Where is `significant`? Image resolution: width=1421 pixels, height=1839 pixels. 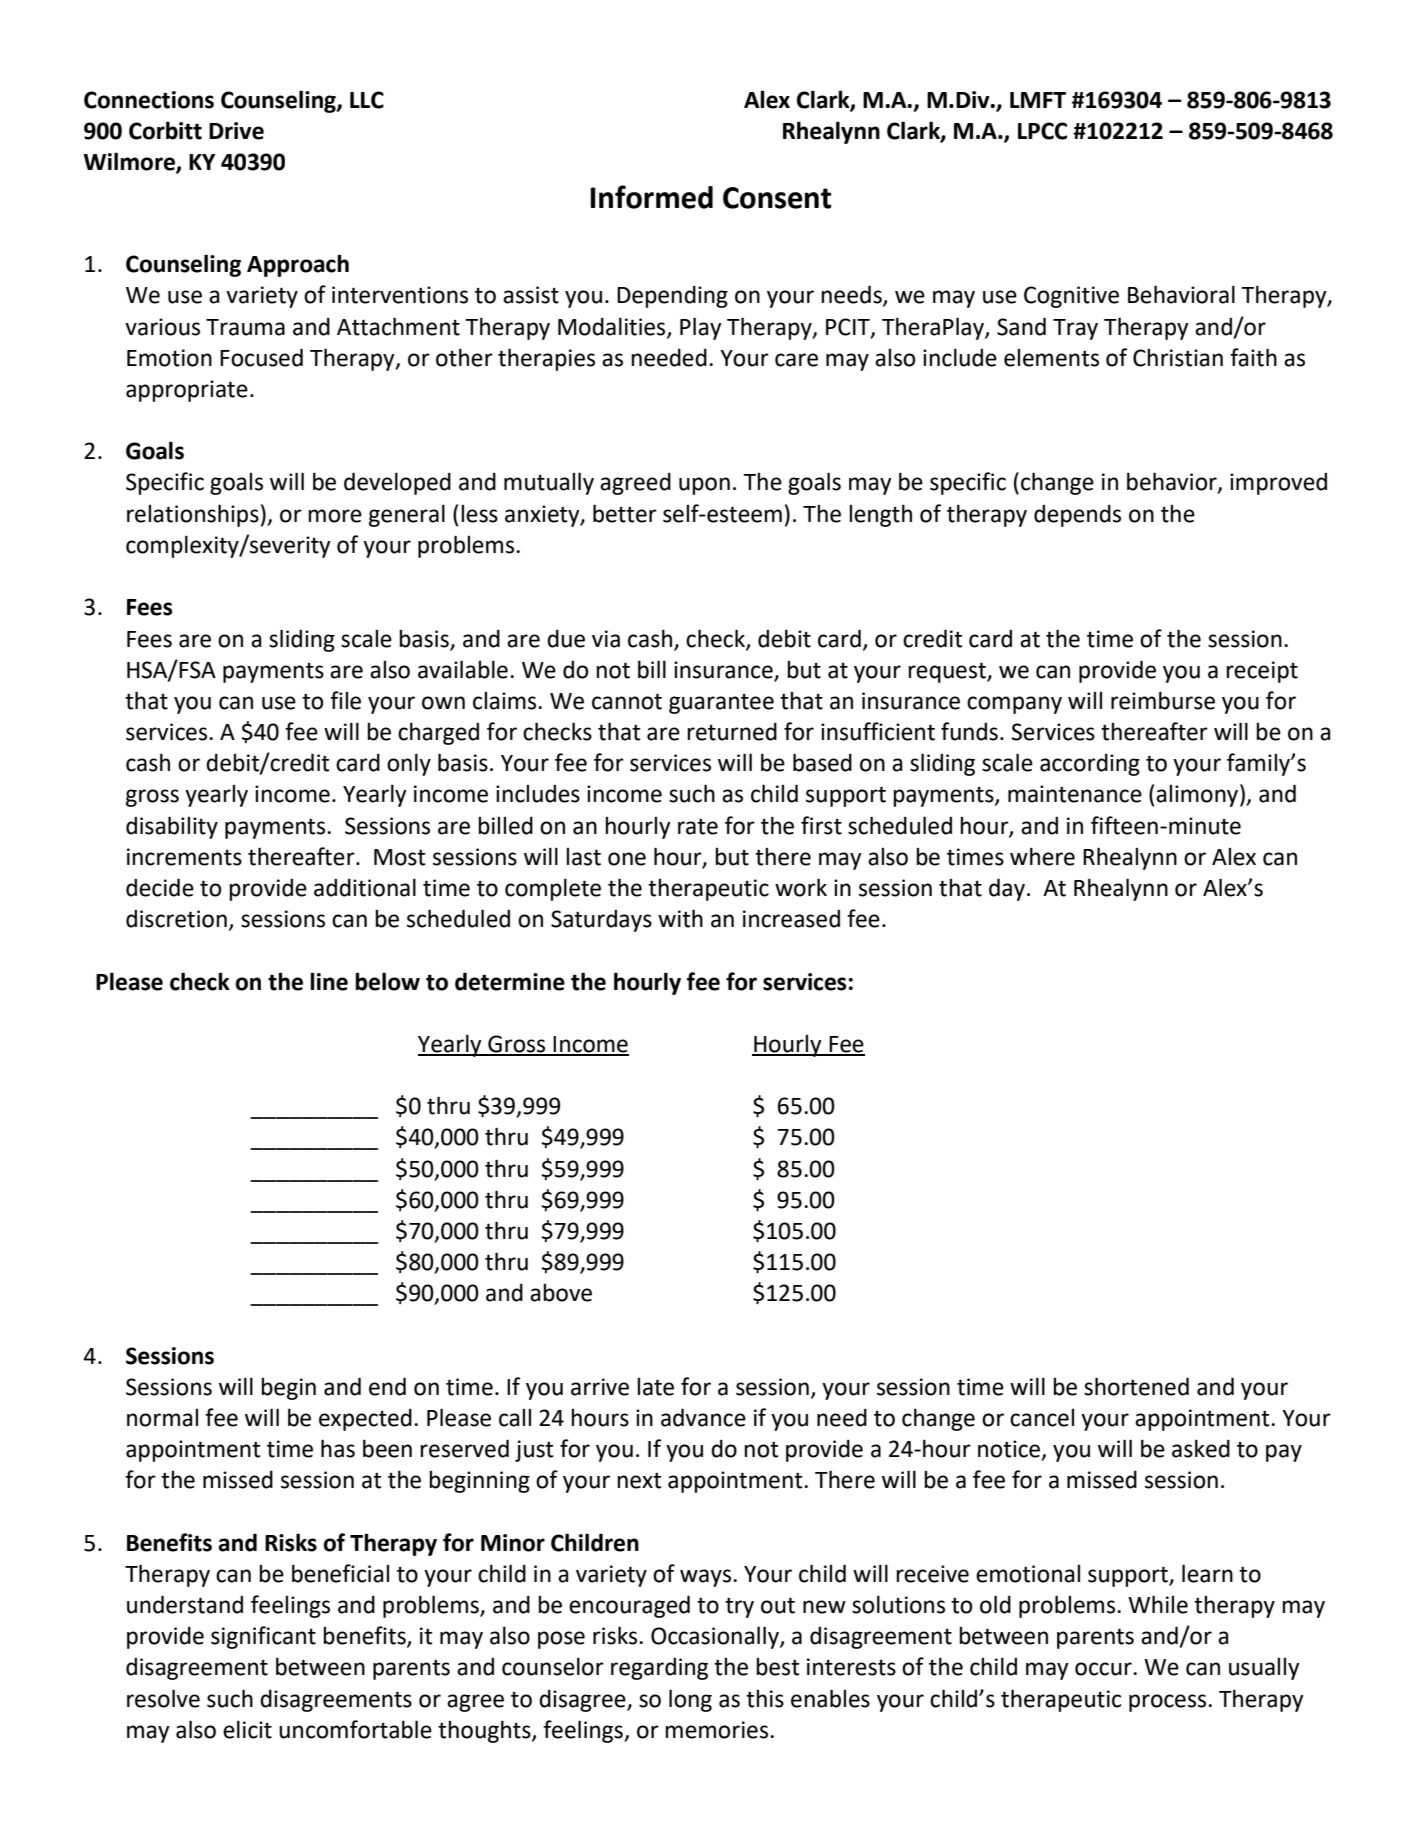 significant is located at coordinates (263, 1637).
